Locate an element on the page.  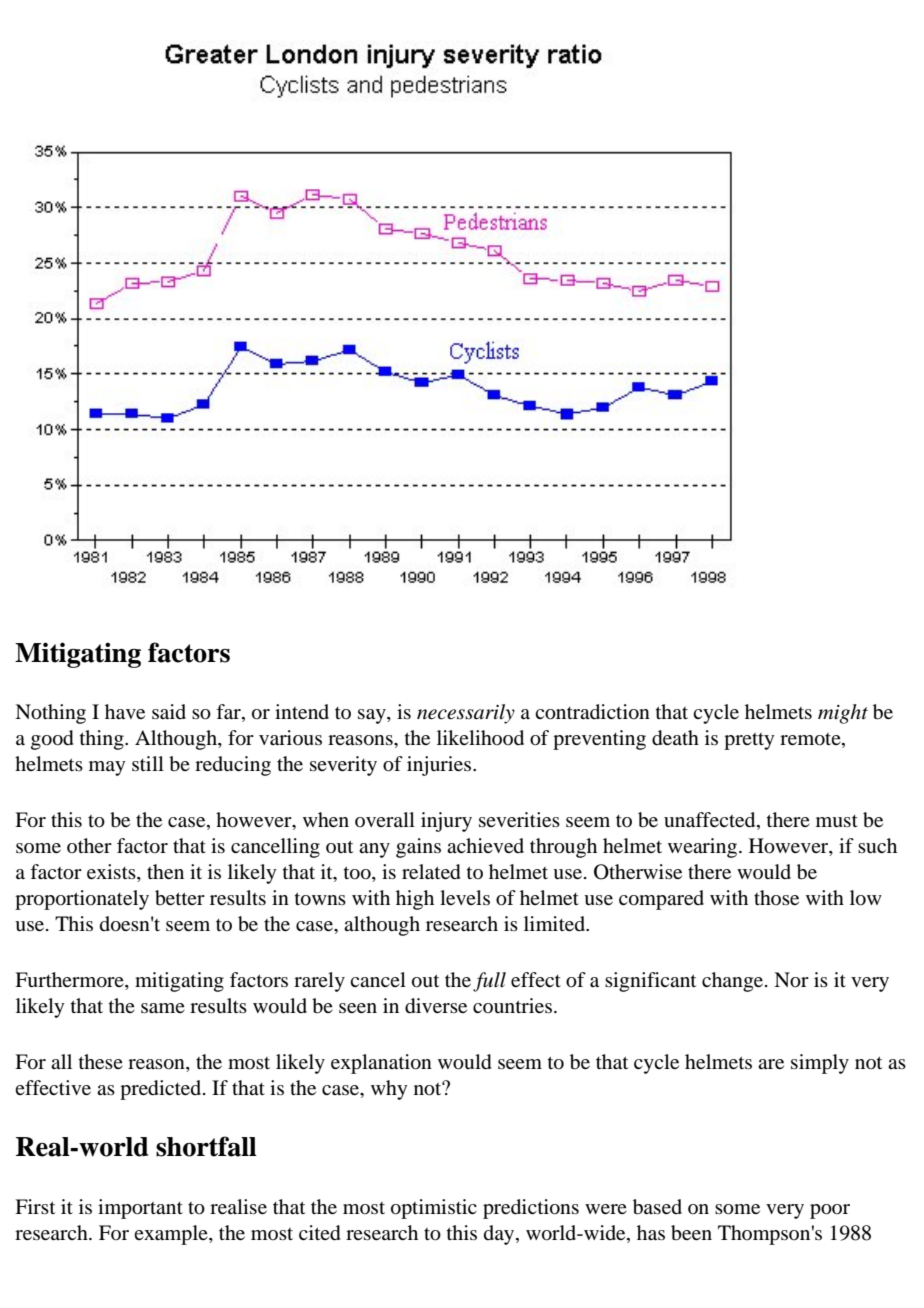
important is located at coordinates (140, 1209).
